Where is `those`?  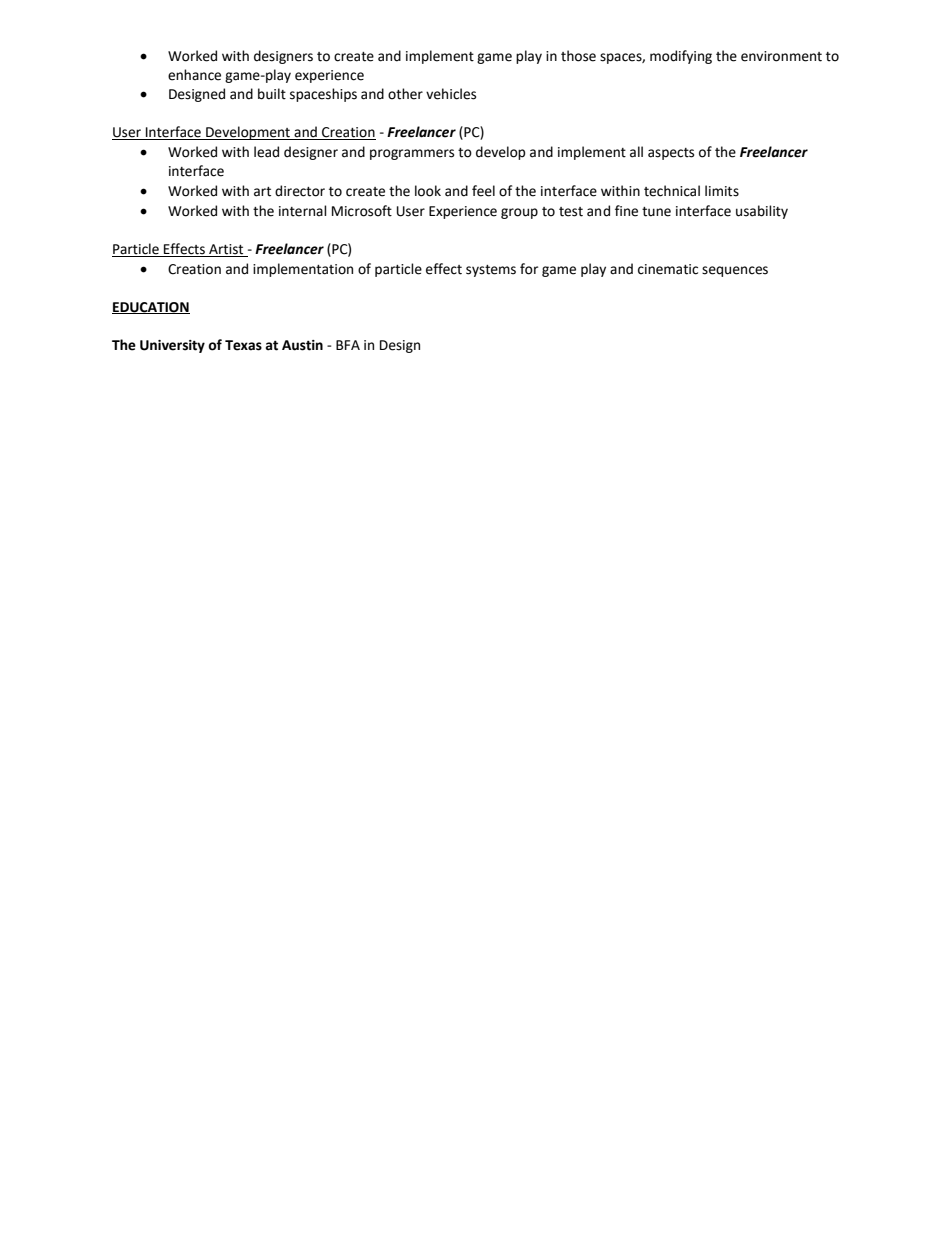 those is located at coordinates (578, 56).
